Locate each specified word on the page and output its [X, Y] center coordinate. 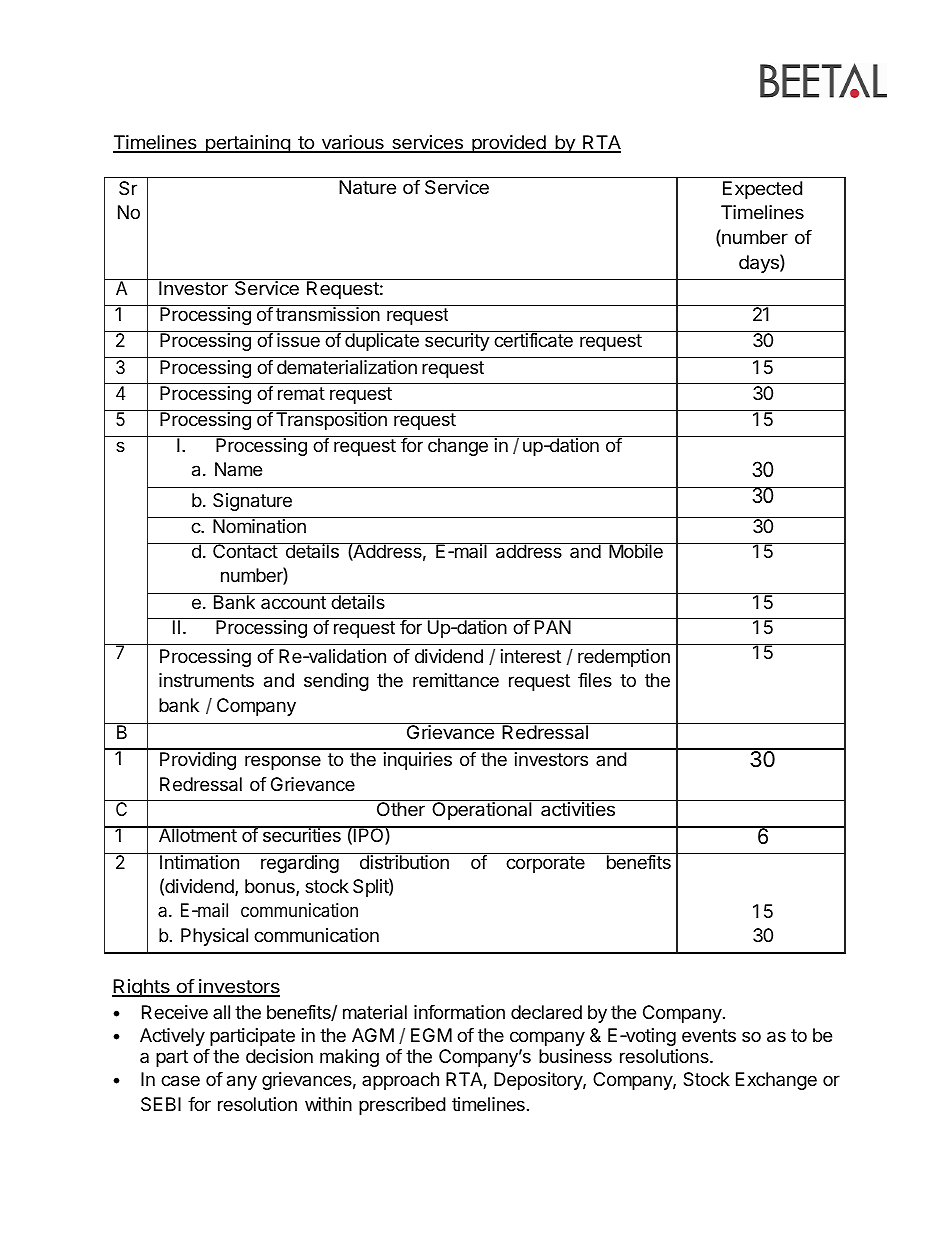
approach [400, 1081]
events [709, 1035]
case [180, 1081]
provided [508, 144]
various [352, 144]
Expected [762, 190]
